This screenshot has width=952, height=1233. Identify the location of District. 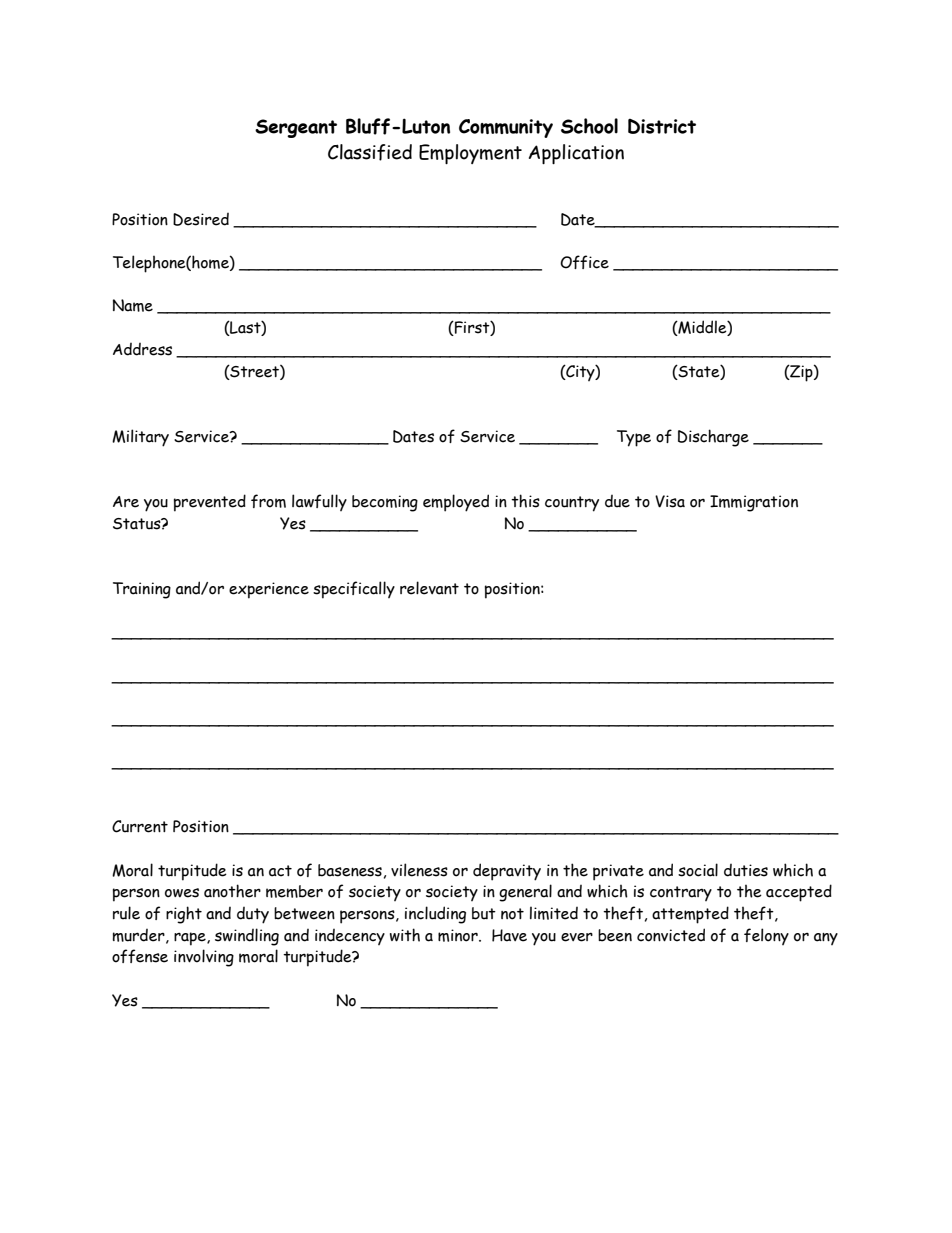
(662, 126).
